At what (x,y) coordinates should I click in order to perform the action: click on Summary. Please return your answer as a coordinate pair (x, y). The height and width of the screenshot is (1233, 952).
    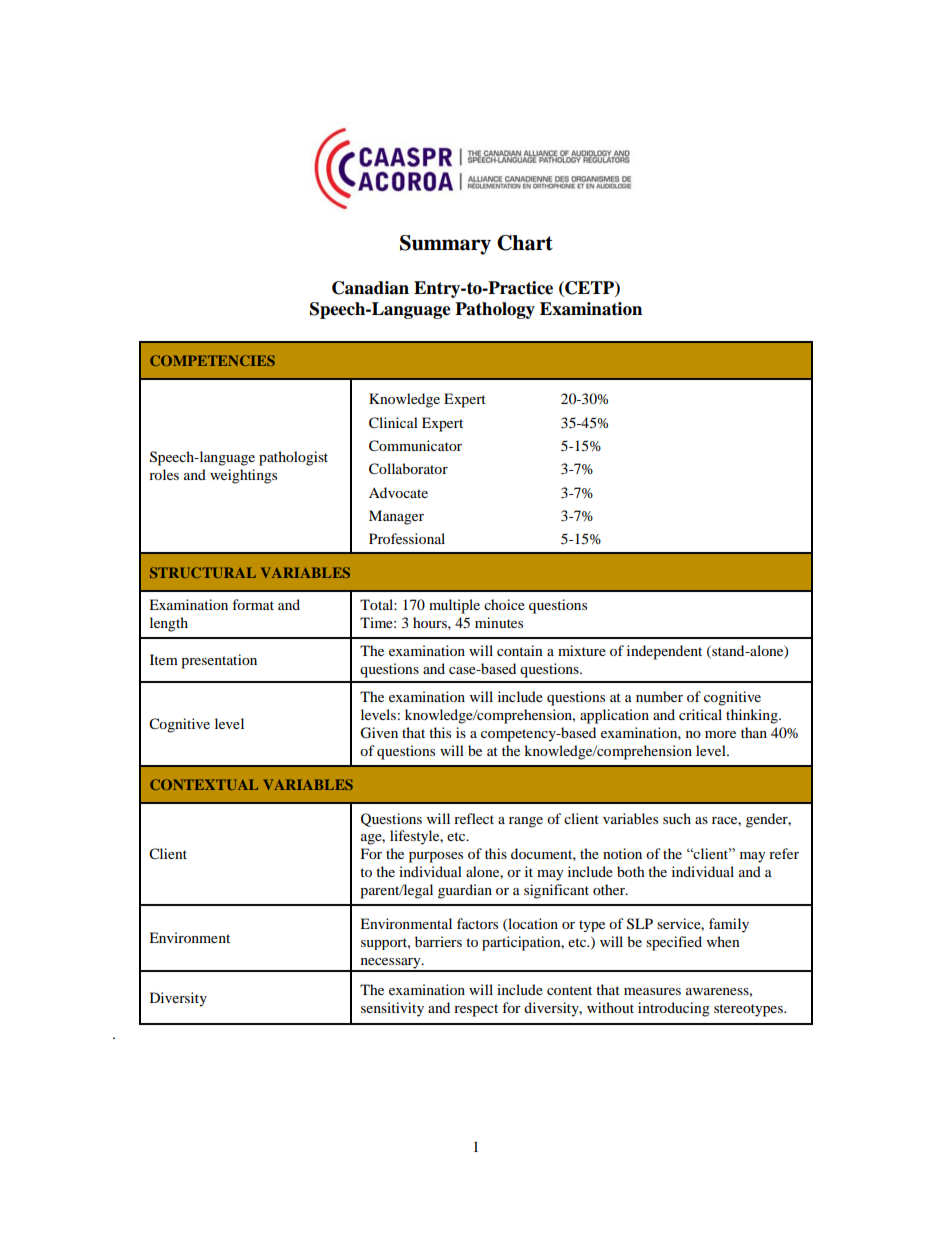
    Looking at the image, I should click on (445, 245).
